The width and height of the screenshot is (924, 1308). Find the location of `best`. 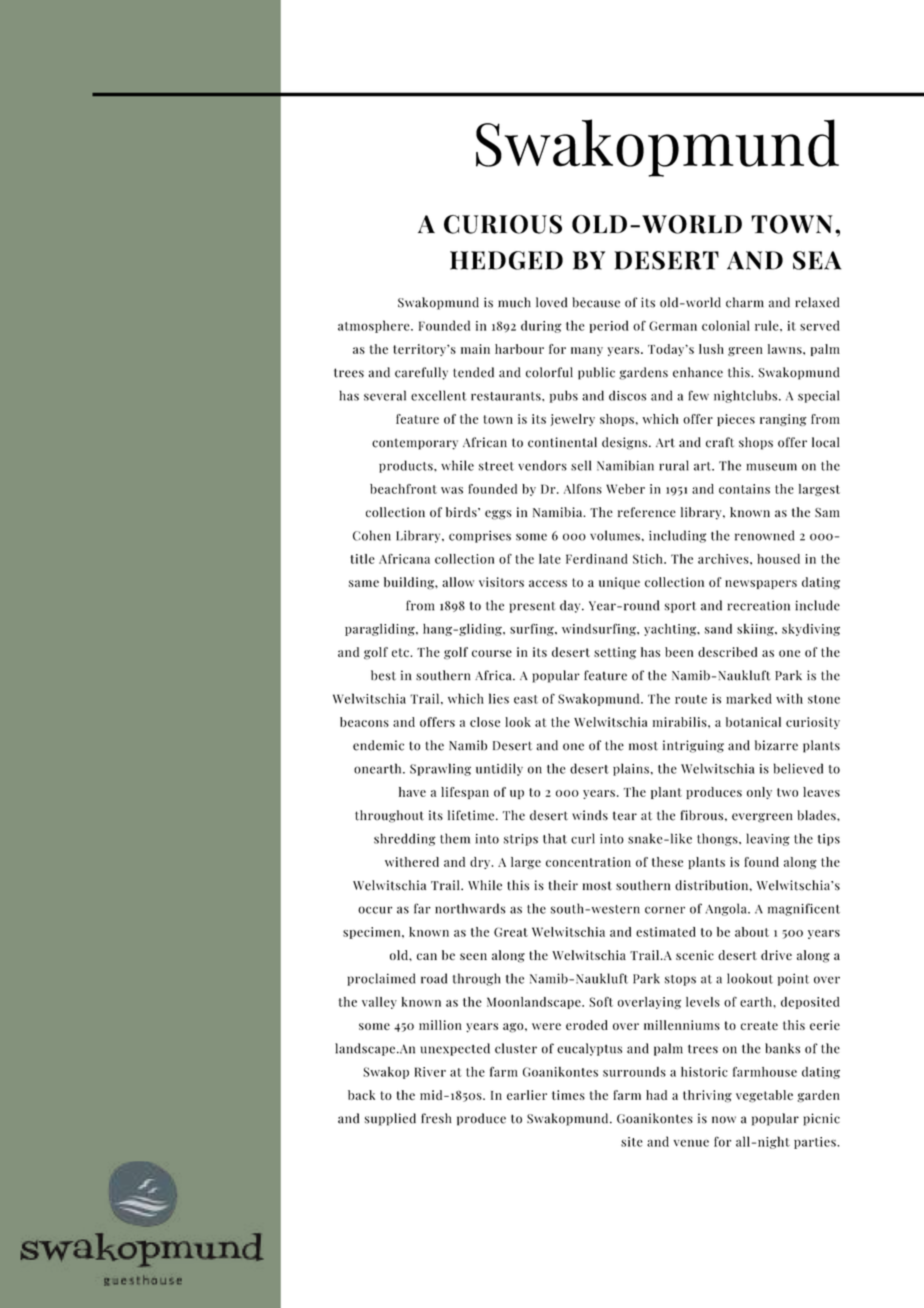

best is located at coordinates (383, 675).
